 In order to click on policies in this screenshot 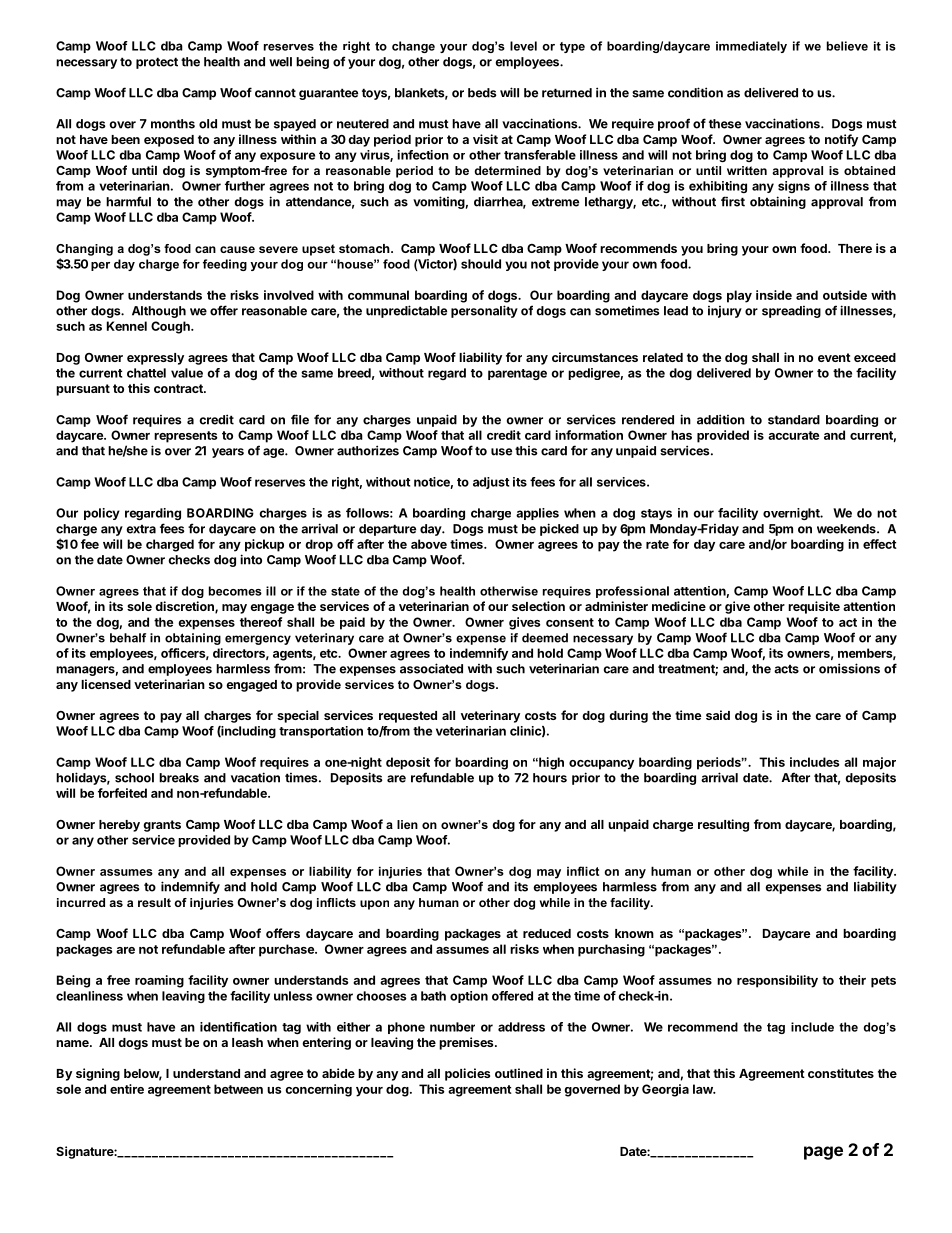, I will do `click(467, 1074)`.
